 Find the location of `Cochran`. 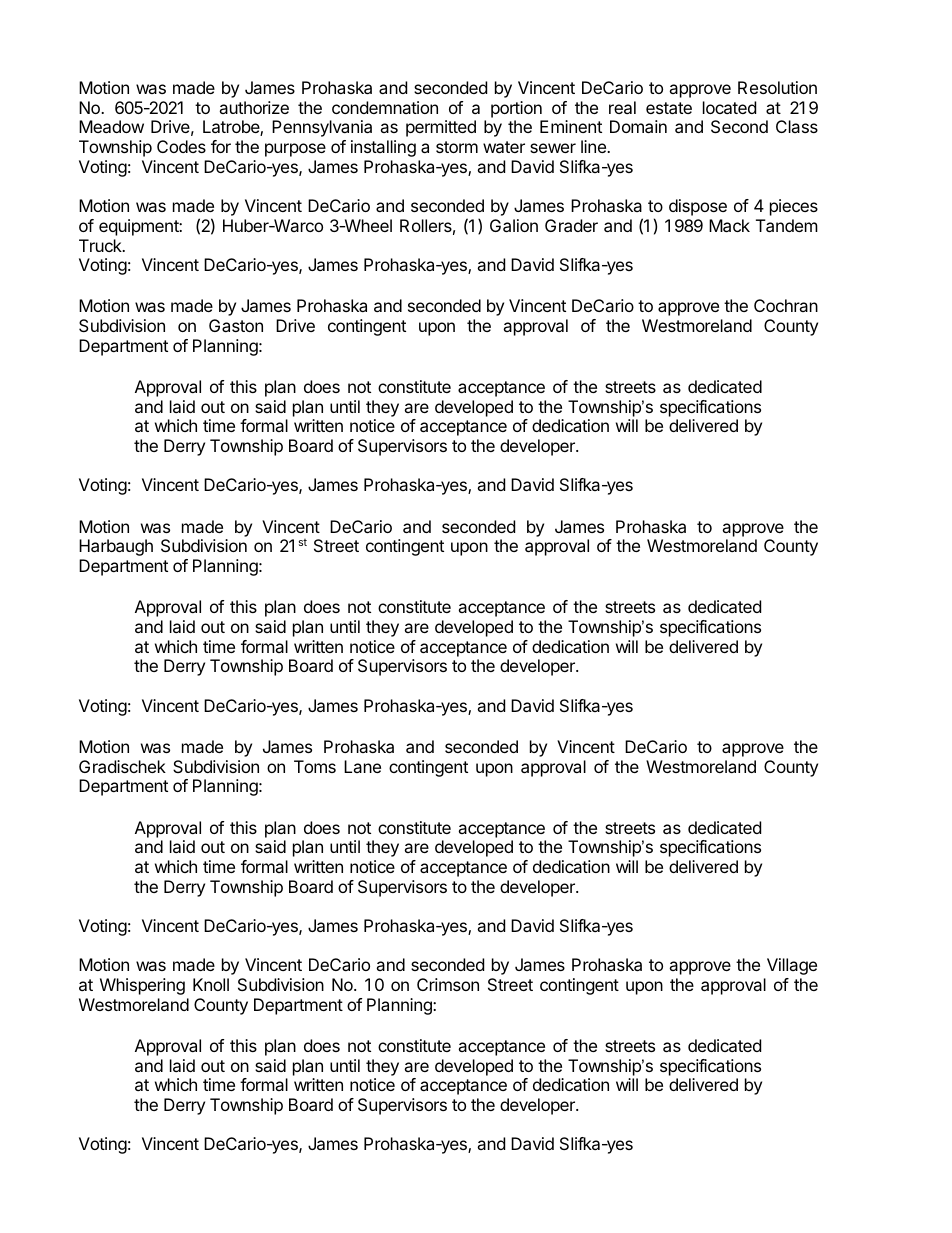

Cochran is located at coordinates (786, 305).
